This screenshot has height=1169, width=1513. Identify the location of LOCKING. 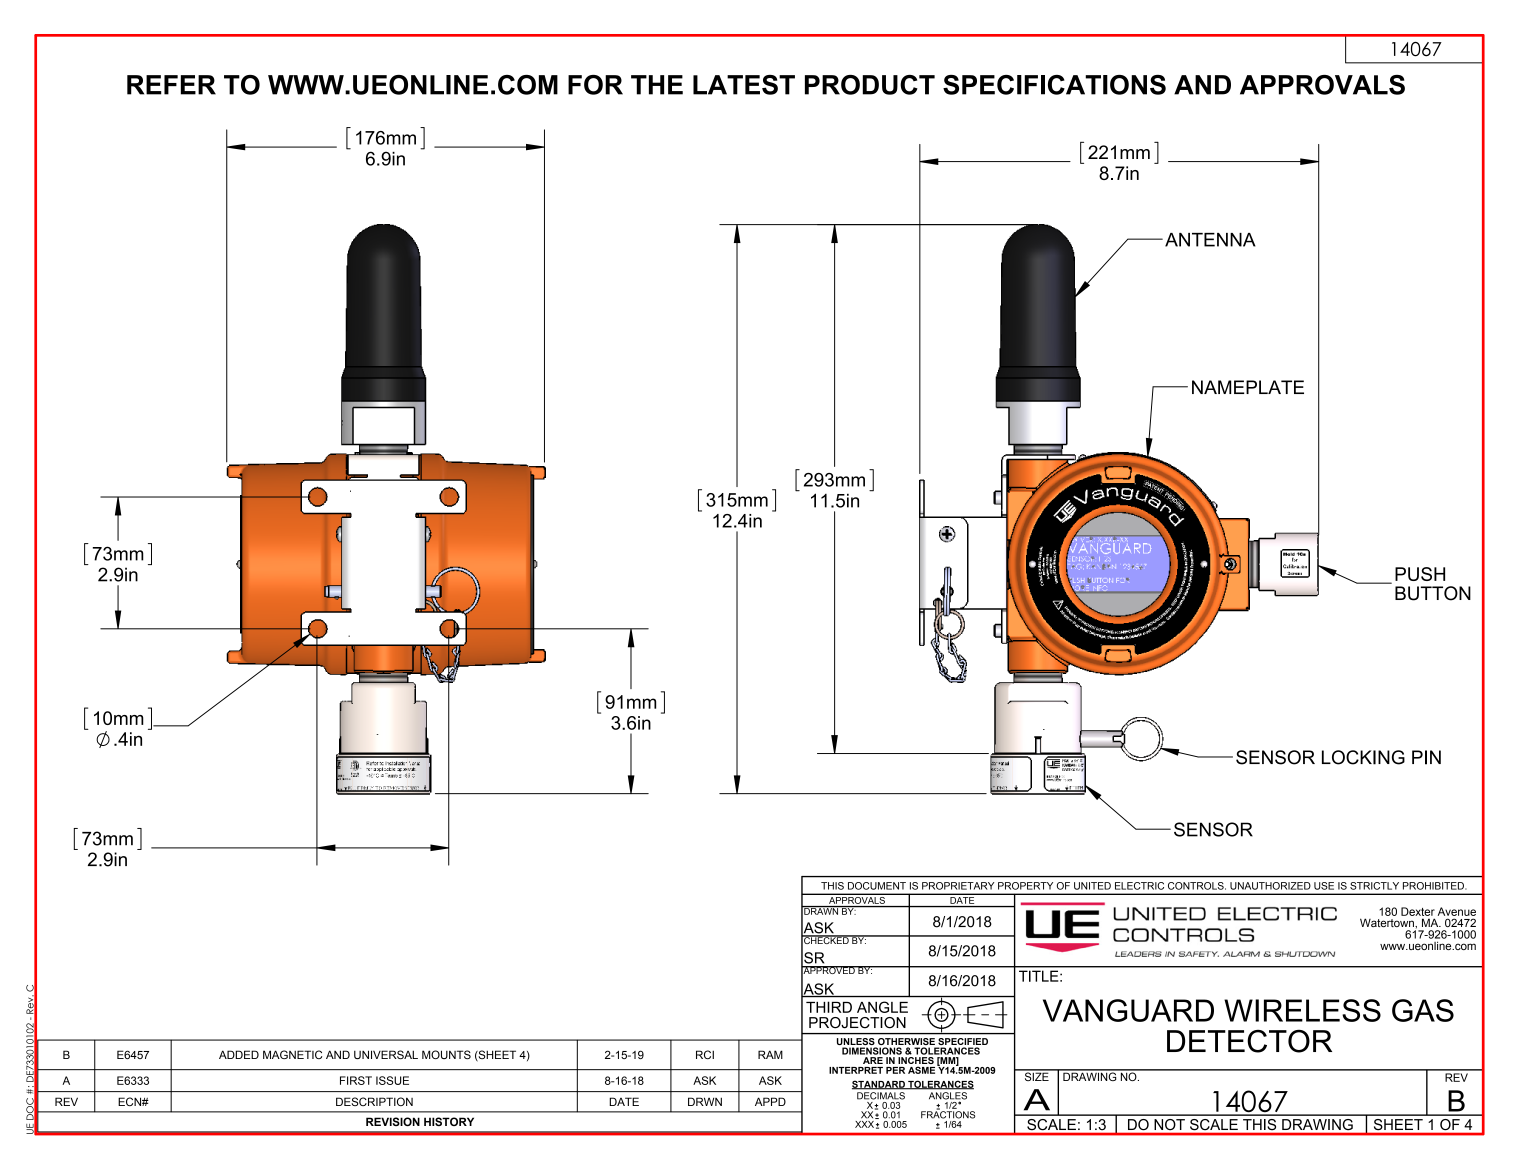
(1363, 757).
